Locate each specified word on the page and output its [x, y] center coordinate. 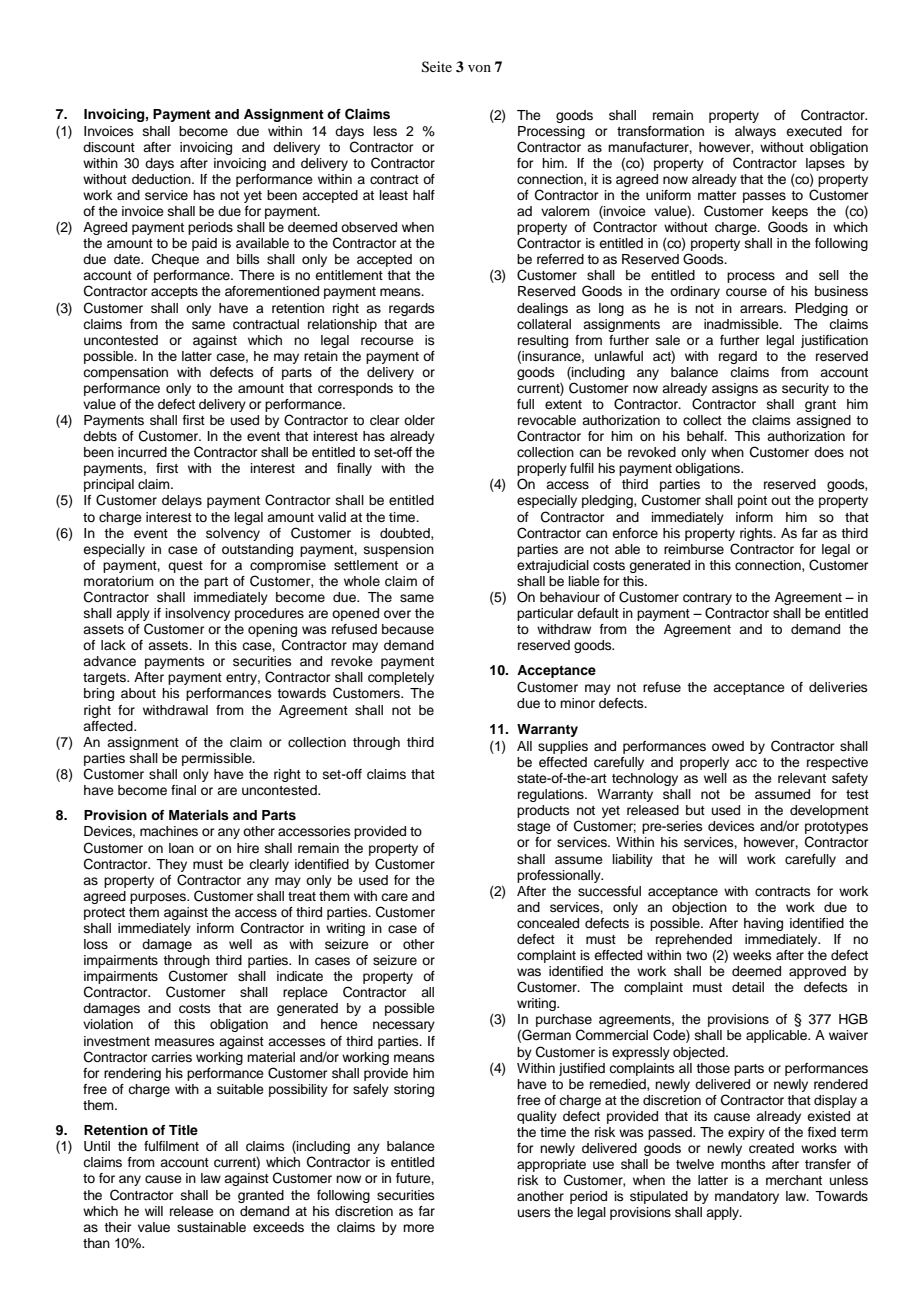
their [118, 1227]
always [755, 132]
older [419, 420]
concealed [548, 923]
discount [109, 147]
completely [401, 678]
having [763, 924]
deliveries [838, 687]
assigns [735, 389]
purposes [159, 898]
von [479, 68]
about [138, 693]
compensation [125, 373]
